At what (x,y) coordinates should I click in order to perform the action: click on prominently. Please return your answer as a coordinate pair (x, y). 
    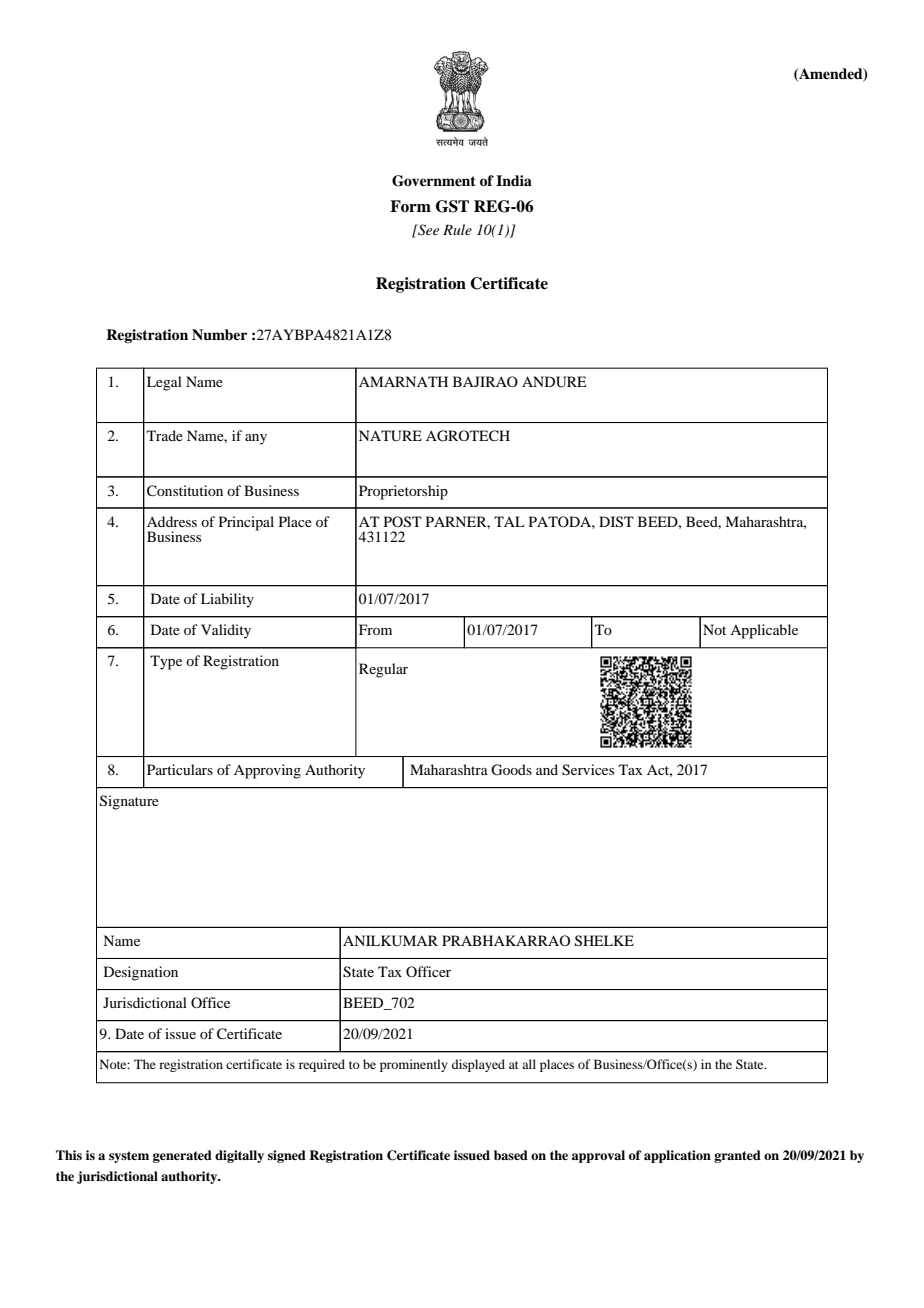
    Looking at the image, I should click on (414, 1065).
